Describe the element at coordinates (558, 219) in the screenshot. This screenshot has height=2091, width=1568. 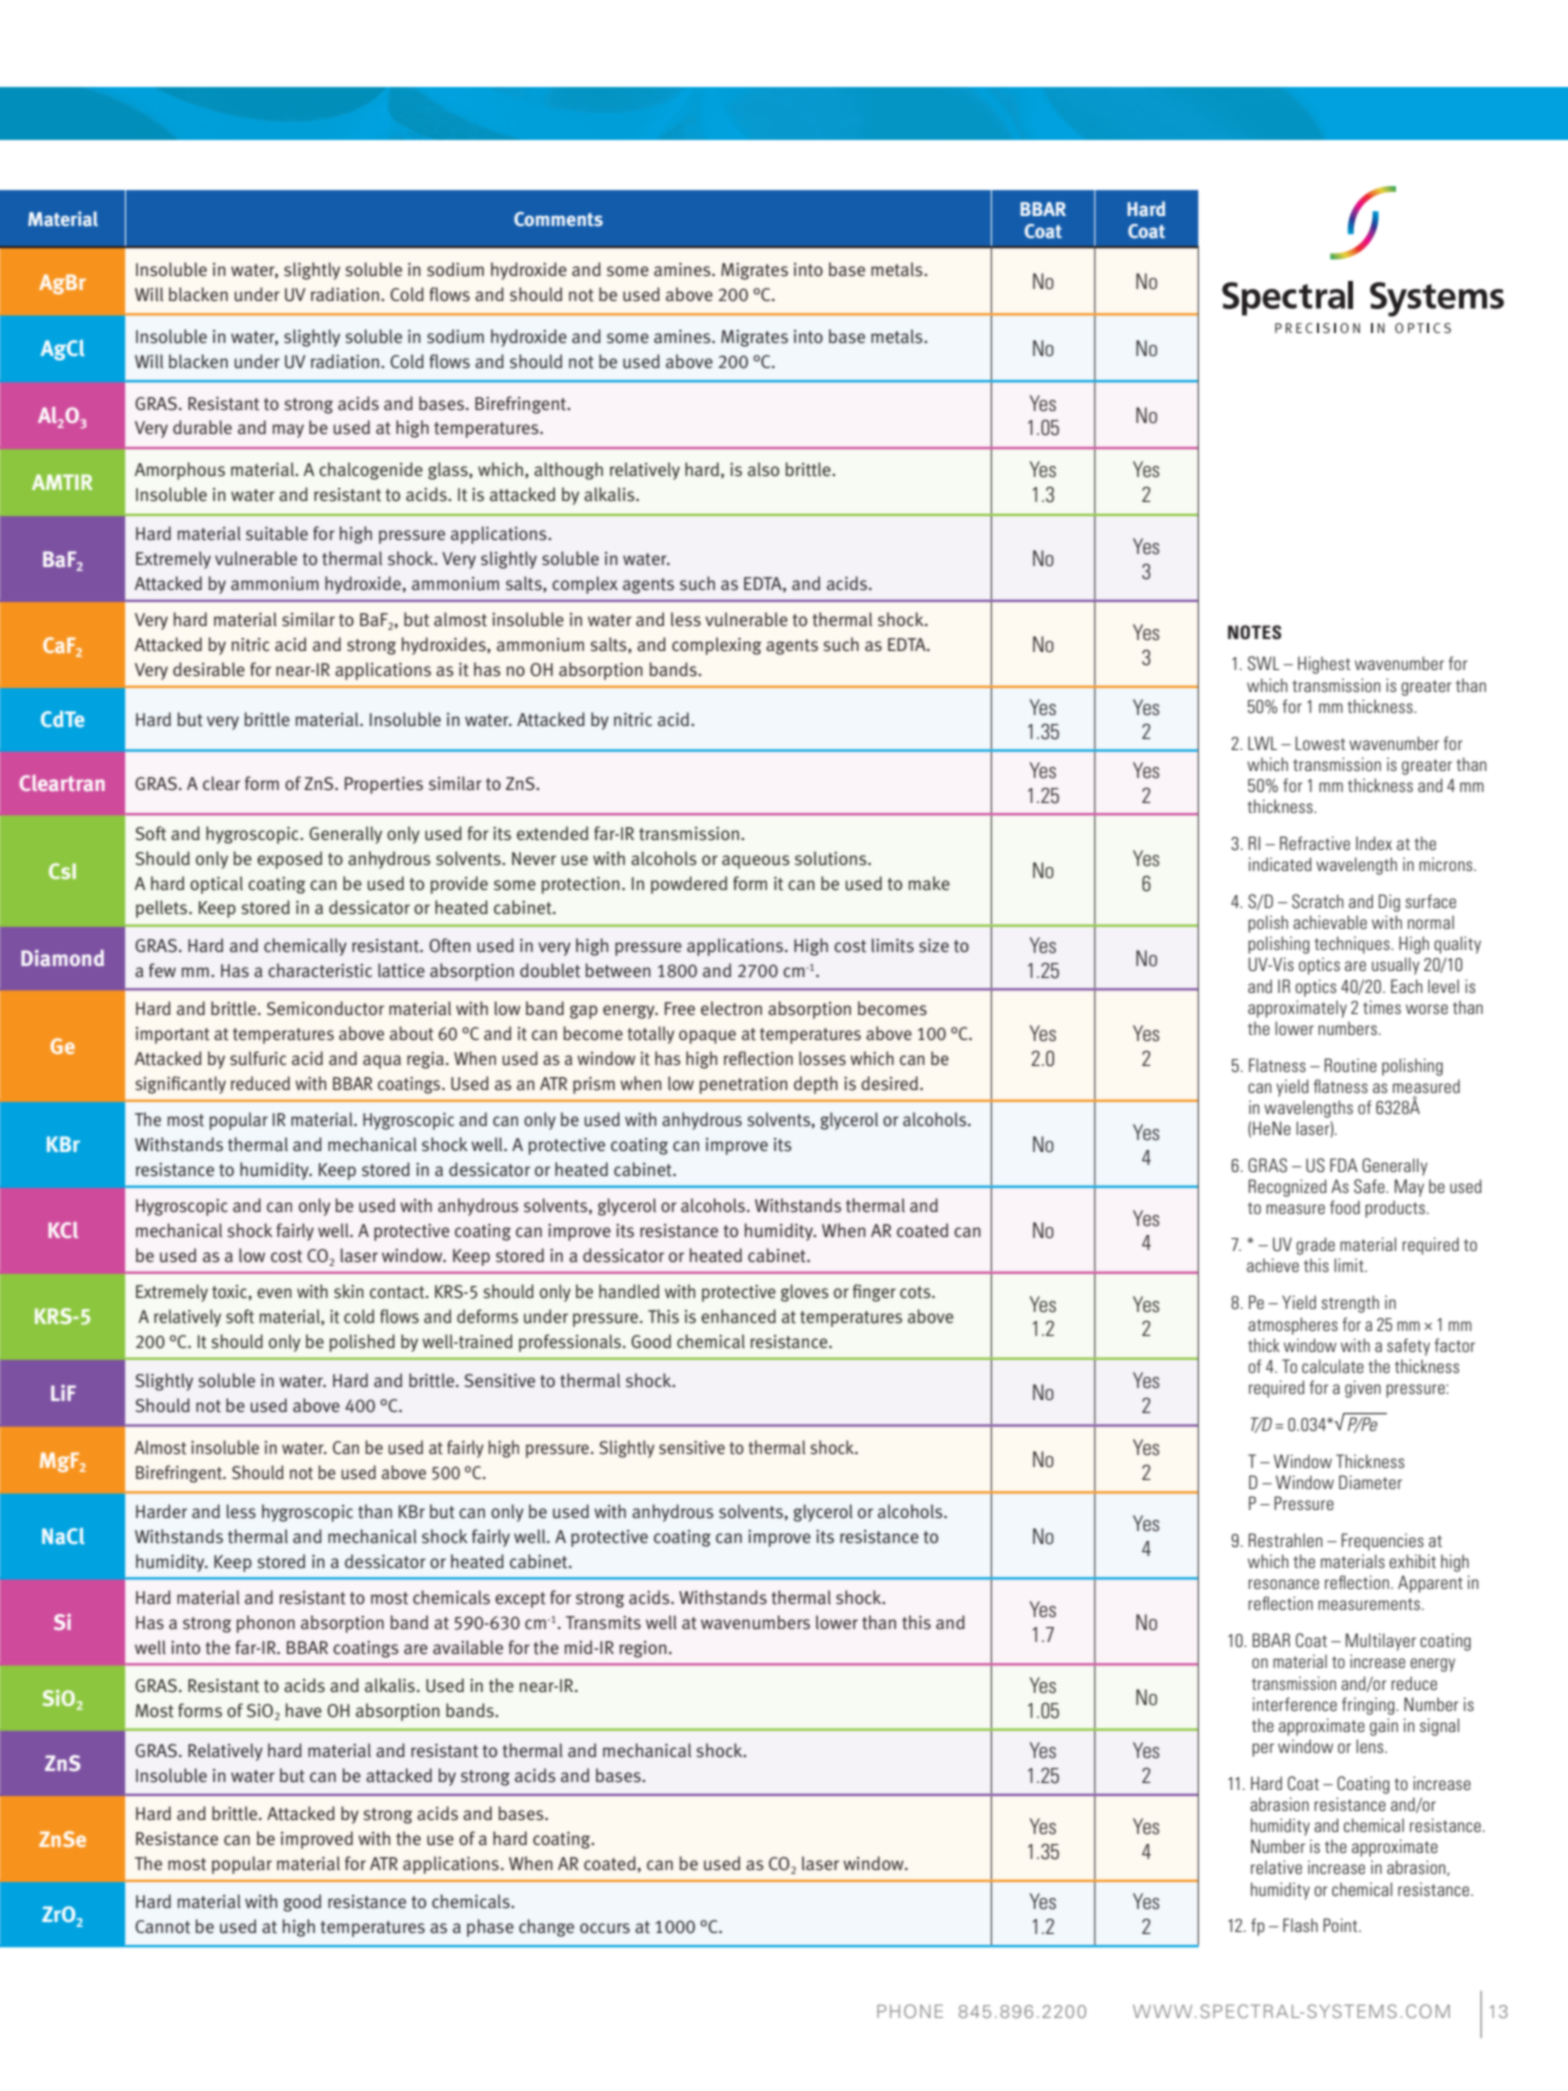
I see `Comments` at that location.
